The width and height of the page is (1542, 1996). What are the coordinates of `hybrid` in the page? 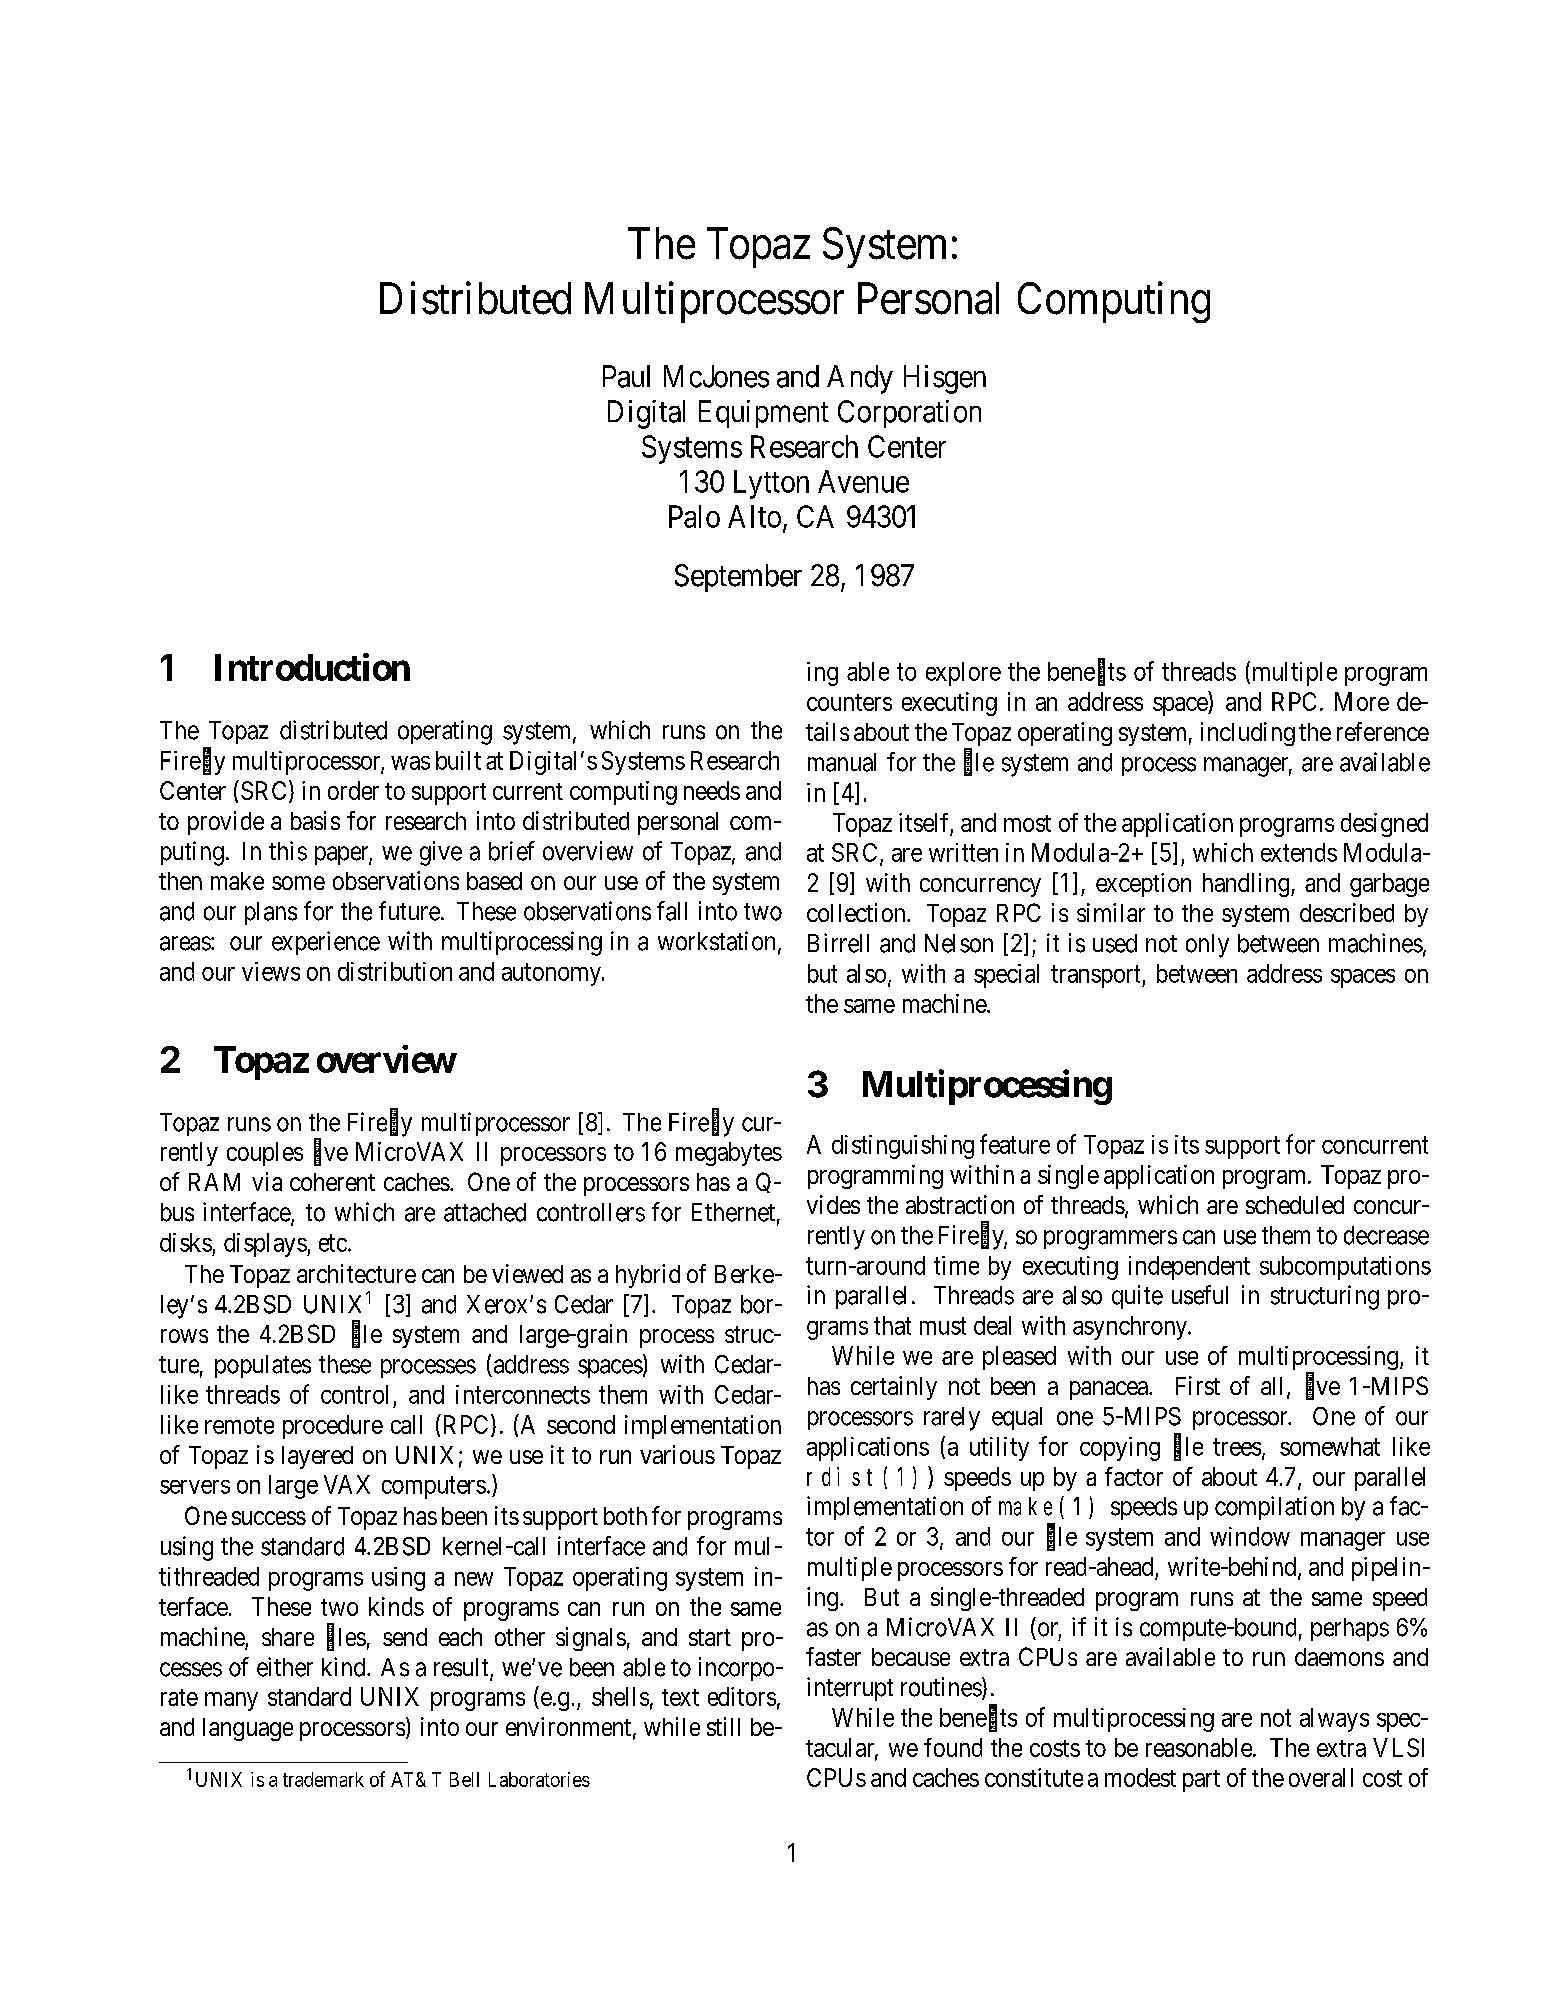 It's located at (648, 1276).
